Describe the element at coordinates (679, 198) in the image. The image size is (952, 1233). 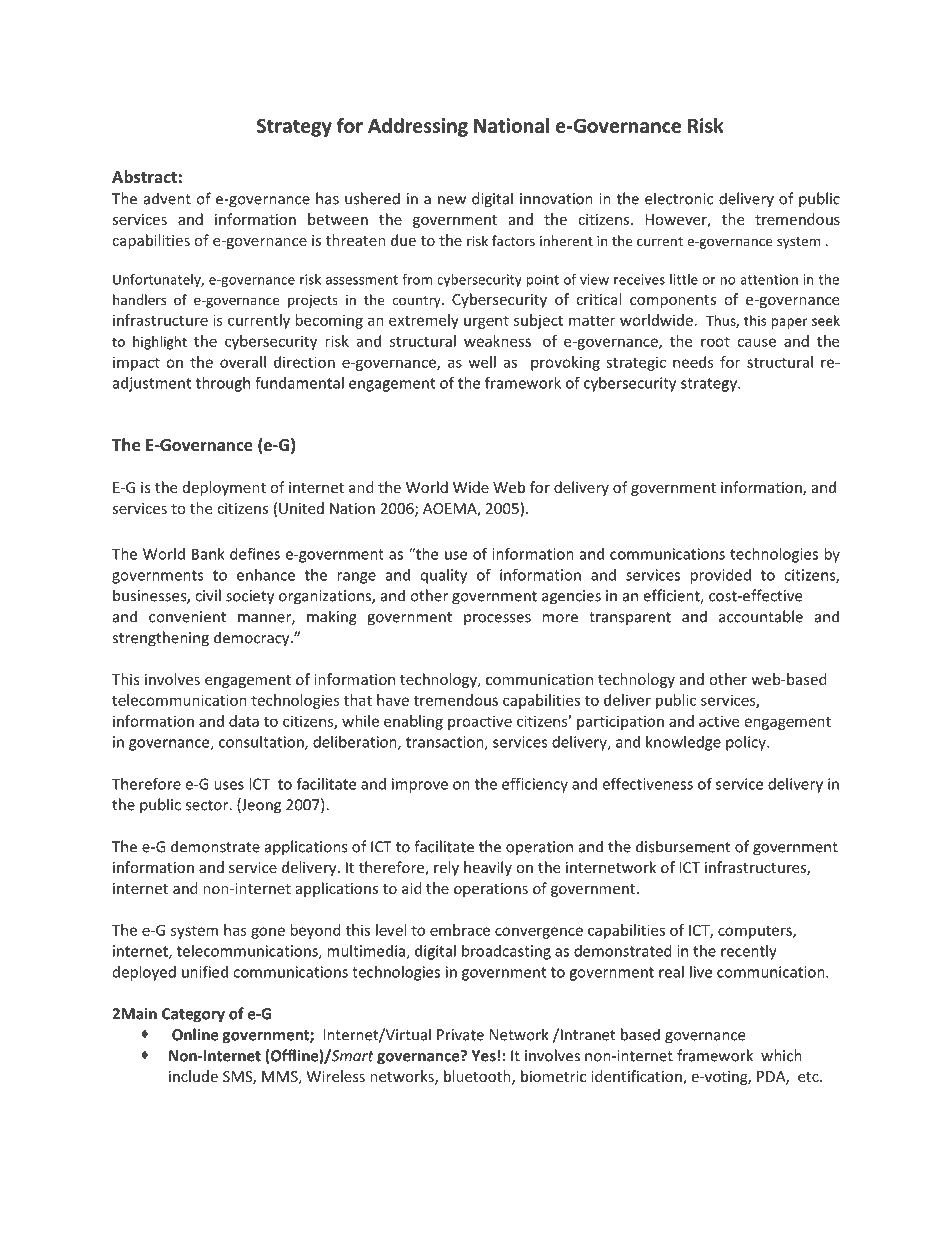
I see `electronic` at that location.
